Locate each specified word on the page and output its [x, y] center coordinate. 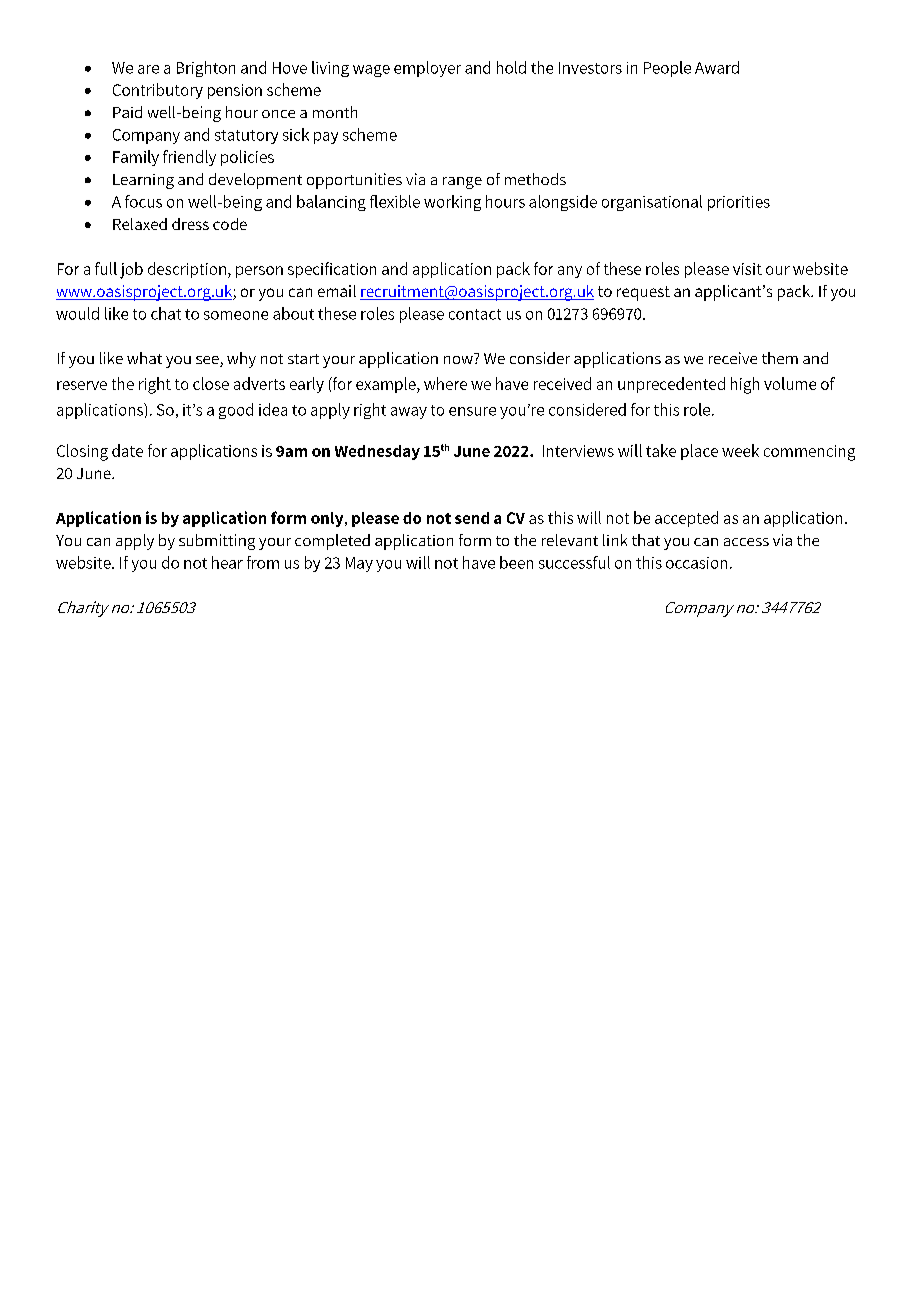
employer [427, 69]
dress [190, 224]
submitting [217, 542]
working [452, 203]
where [445, 383]
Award [717, 67]
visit [747, 269]
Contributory [158, 91]
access [746, 542]
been [516, 562]
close [211, 383]
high [745, 385]
